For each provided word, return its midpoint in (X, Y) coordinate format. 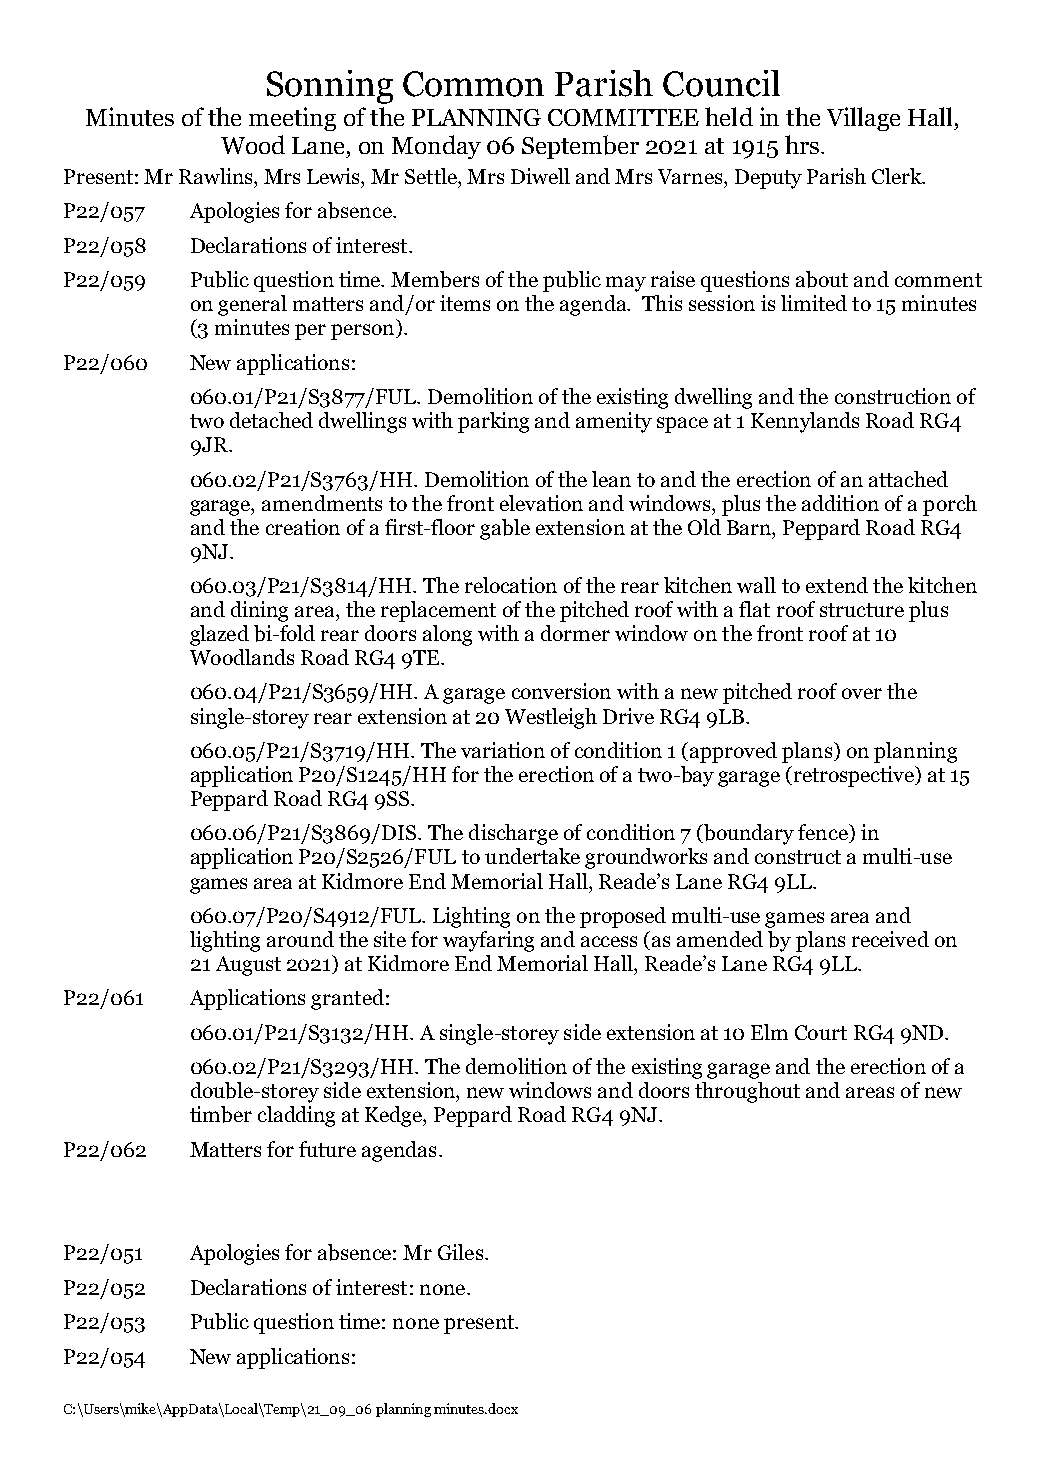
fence (824, 833)
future (327, 1149)
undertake (532, 856)
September (580, 147)
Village (863, 119)
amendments (322, 503)
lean (611, 479)
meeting (292, 119)
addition (840, 503)
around (300, 939)
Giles (460, 1252)
